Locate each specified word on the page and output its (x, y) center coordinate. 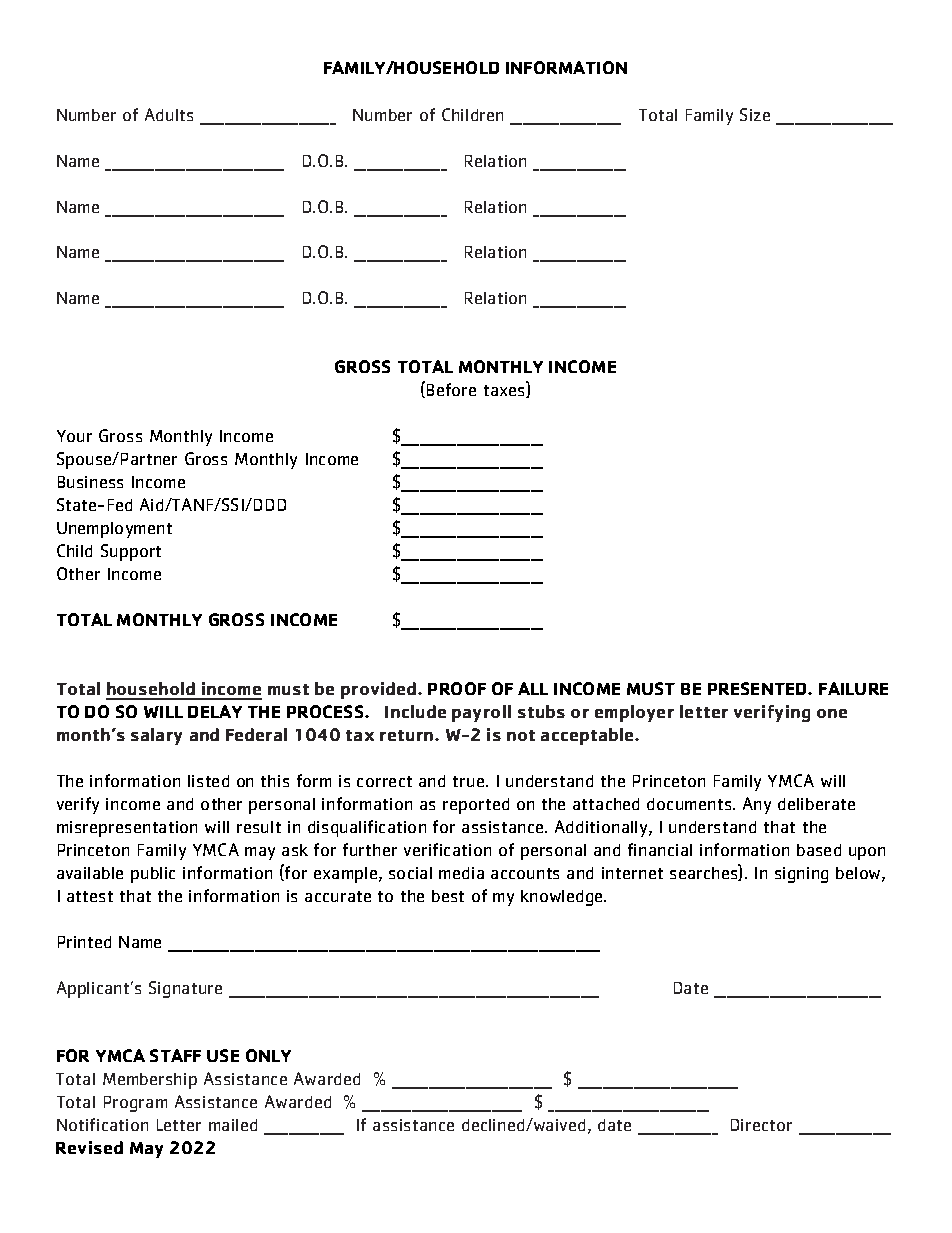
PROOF (457, 688)
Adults (169, 114)
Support (131, 552)
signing (801, 875)
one (832, 713)
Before (451, 389)
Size (755, 114)
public (153, 875)
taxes (506, 391)
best (448, 896)
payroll (481, 713)
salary (156, 736)
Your (74, 436)
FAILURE (853, 688)
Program (135, 1104)
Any (757, 805)
